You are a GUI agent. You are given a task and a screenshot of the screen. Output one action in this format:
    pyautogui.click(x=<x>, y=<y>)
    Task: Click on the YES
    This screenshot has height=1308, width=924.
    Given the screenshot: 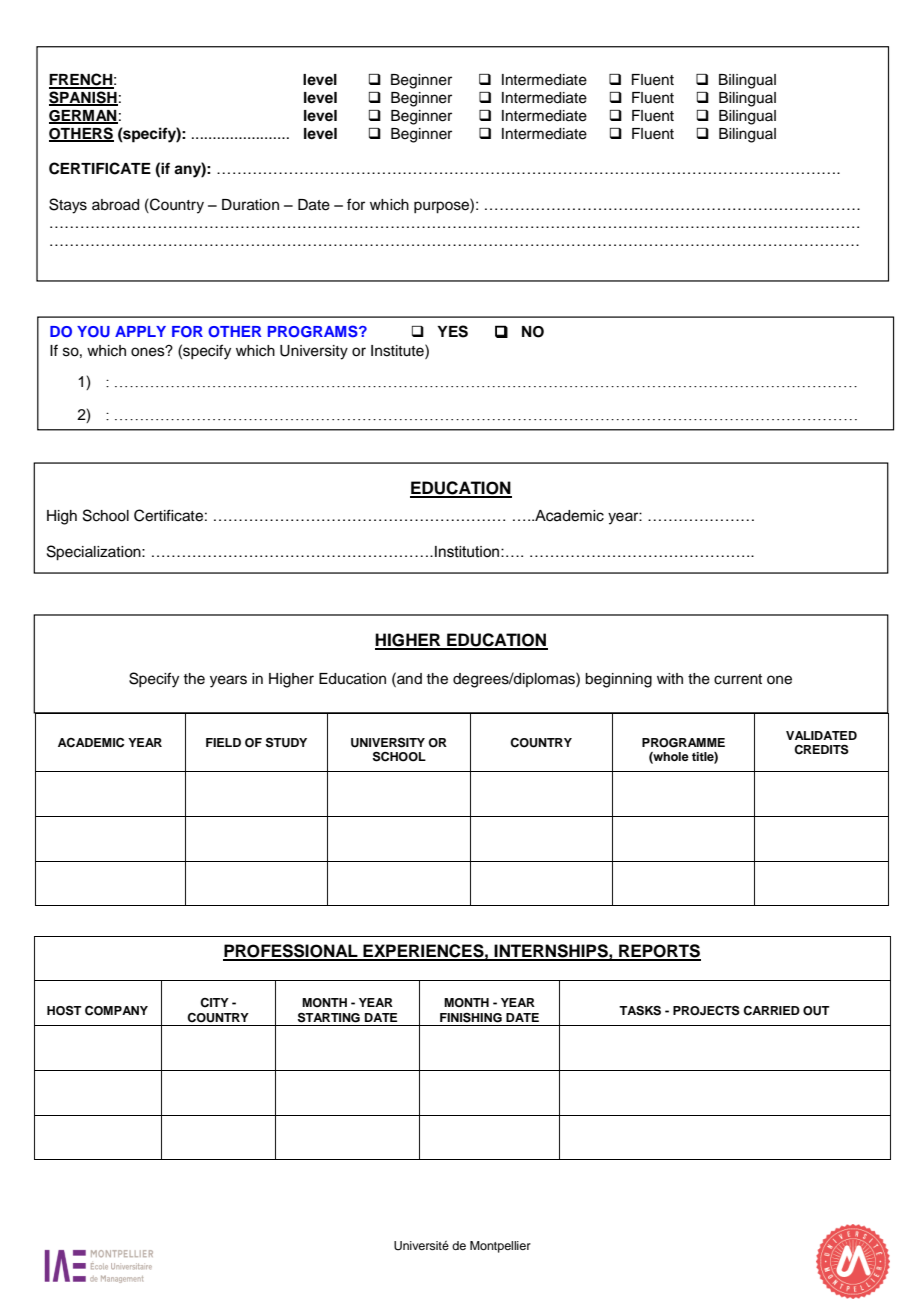 What is the action you would take?
    pyautogui.click(x=452, y=331)
